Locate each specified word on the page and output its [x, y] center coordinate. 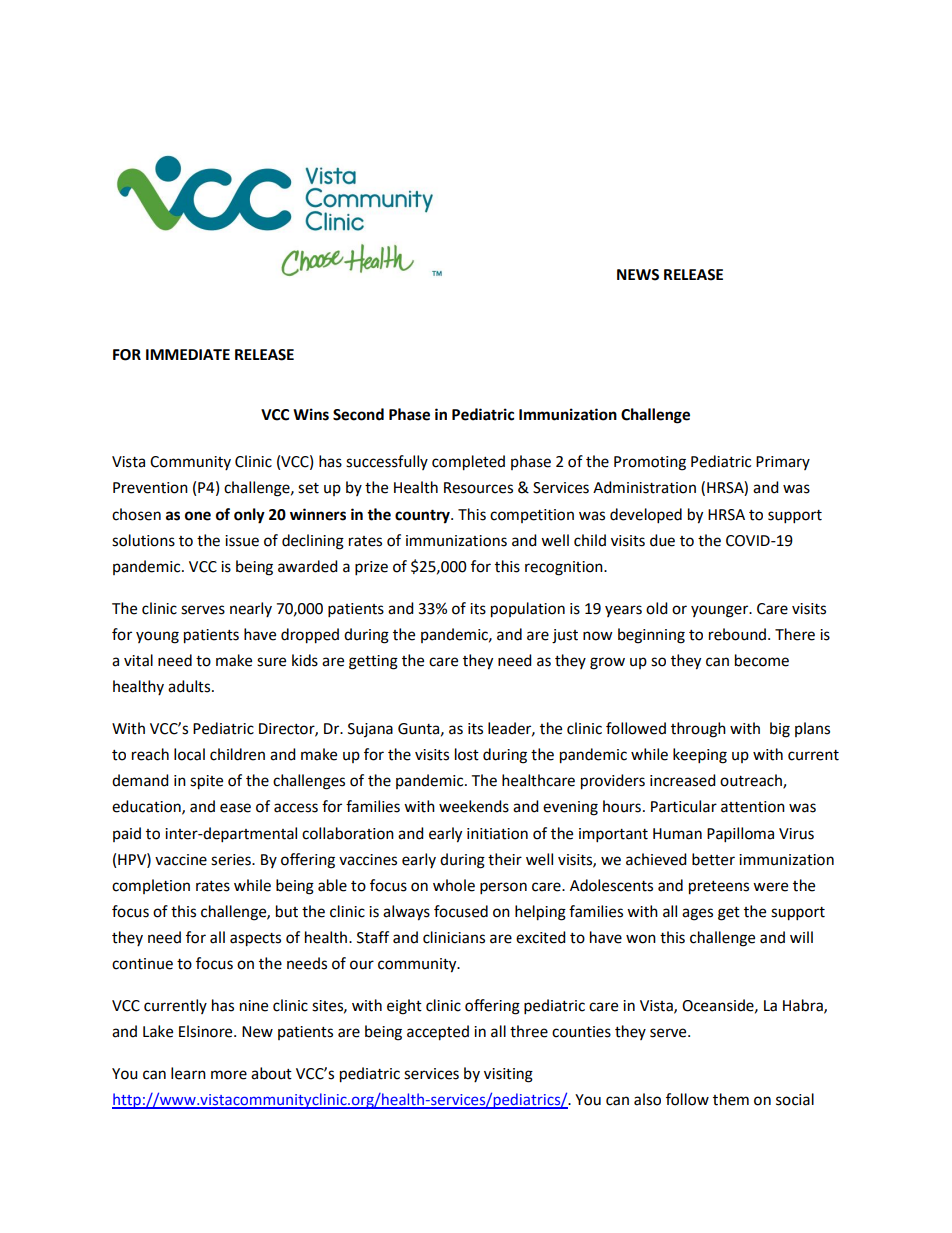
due [662, 540]
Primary [783, 463]
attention [753, 807]
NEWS [638, 275]
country [423, 516]
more [229, 1075]
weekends [474, 806]
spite [206, 782]
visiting [508, 1075]
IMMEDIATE [188, 354]
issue [242, 541]
